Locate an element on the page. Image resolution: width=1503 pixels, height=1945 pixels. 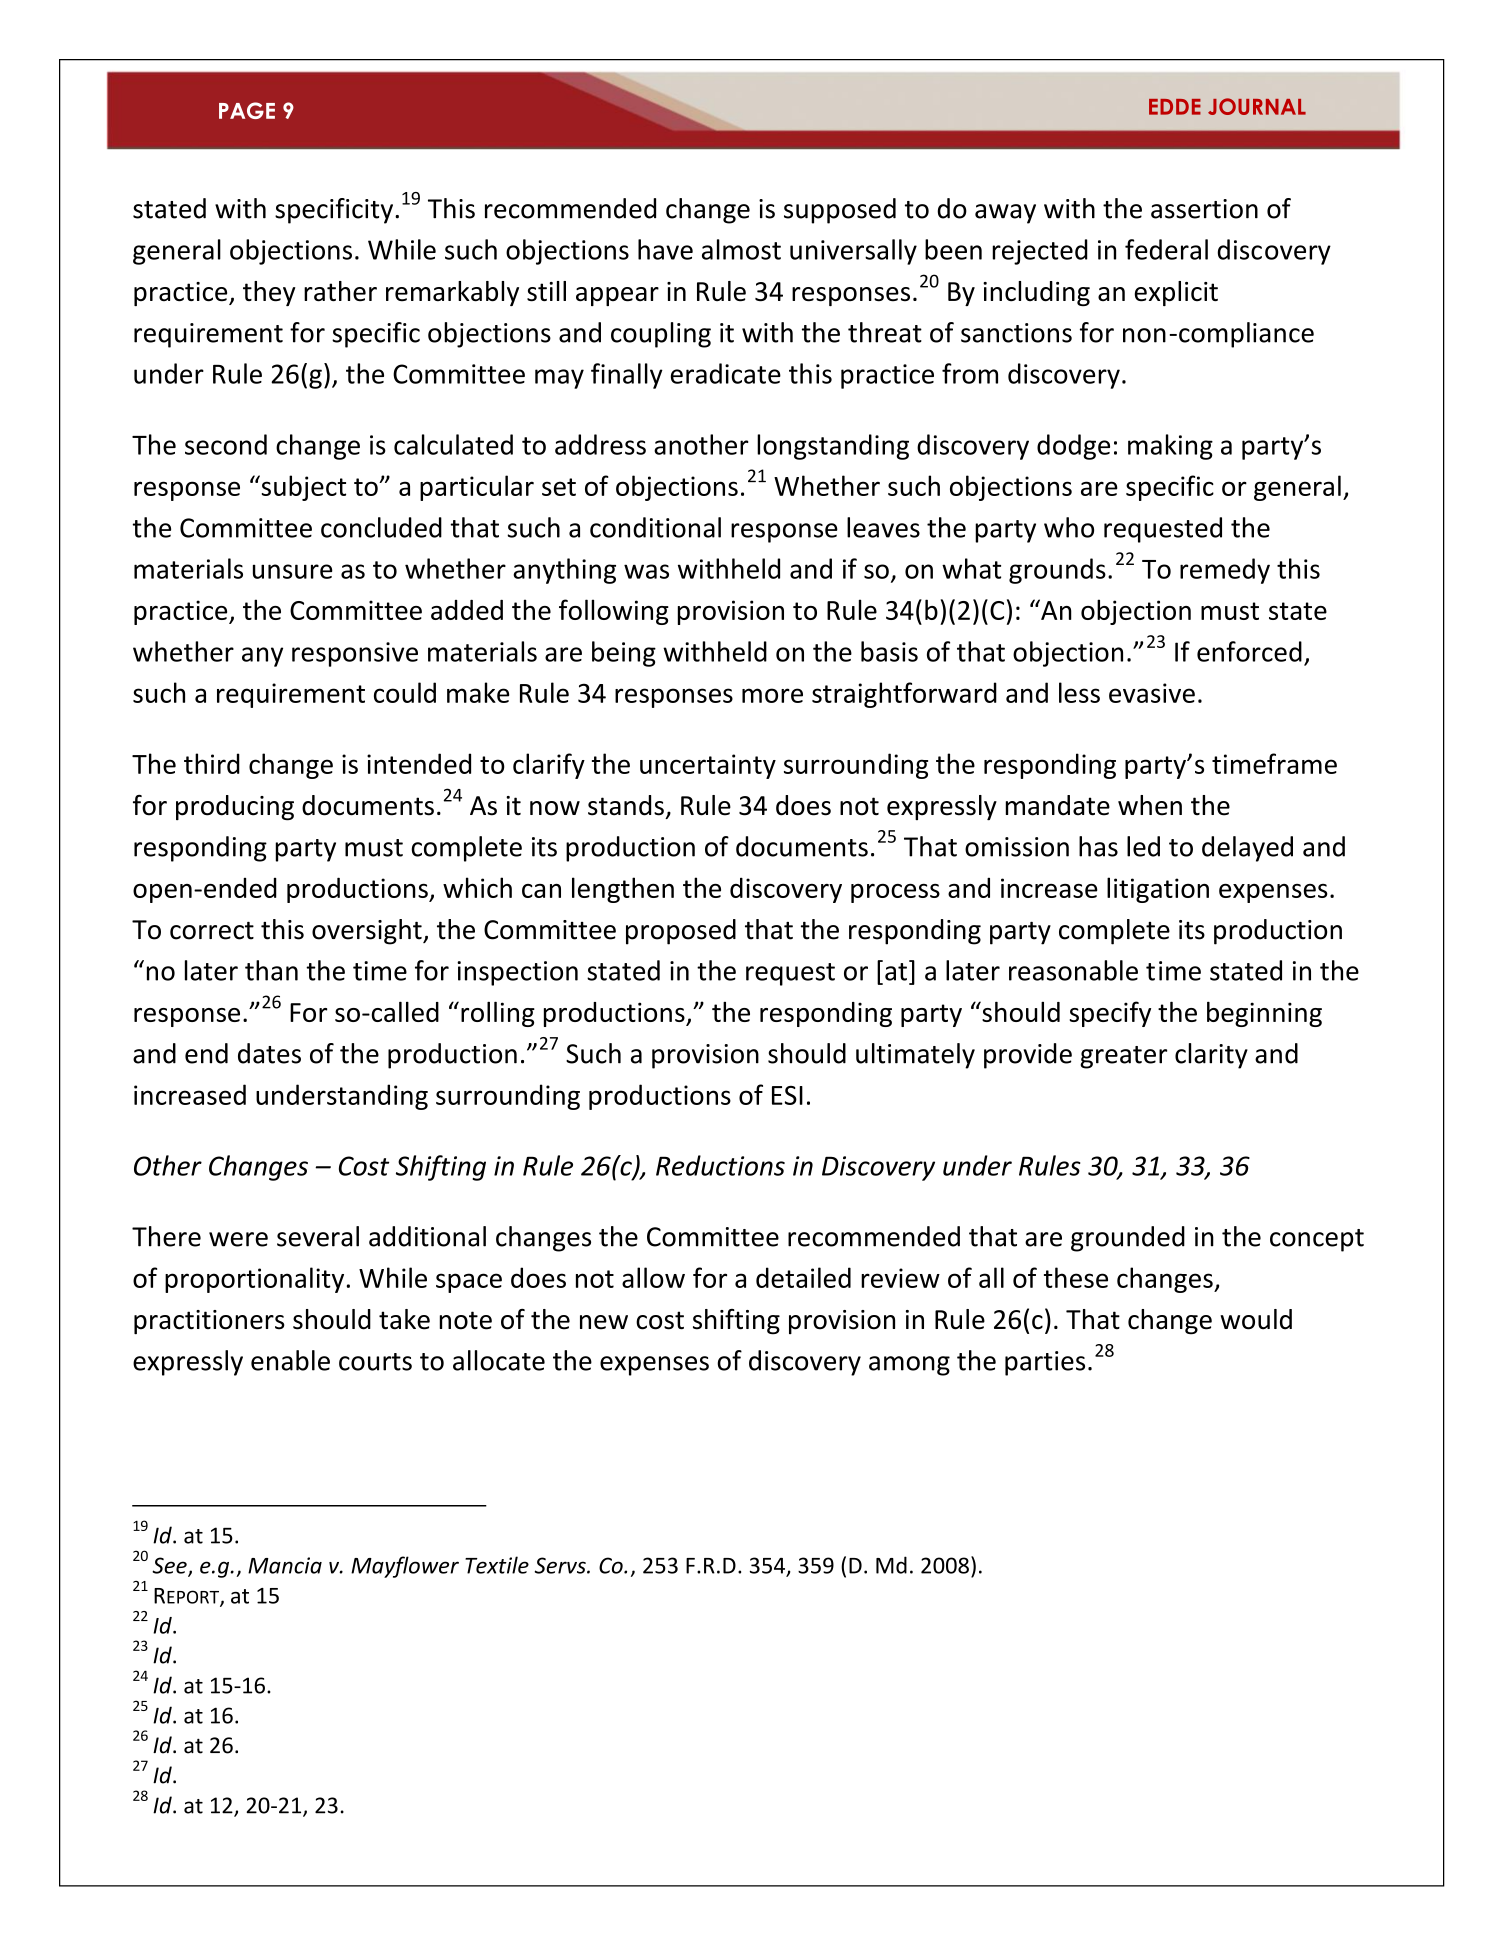
supposed is located at coordinates (840, 211).
